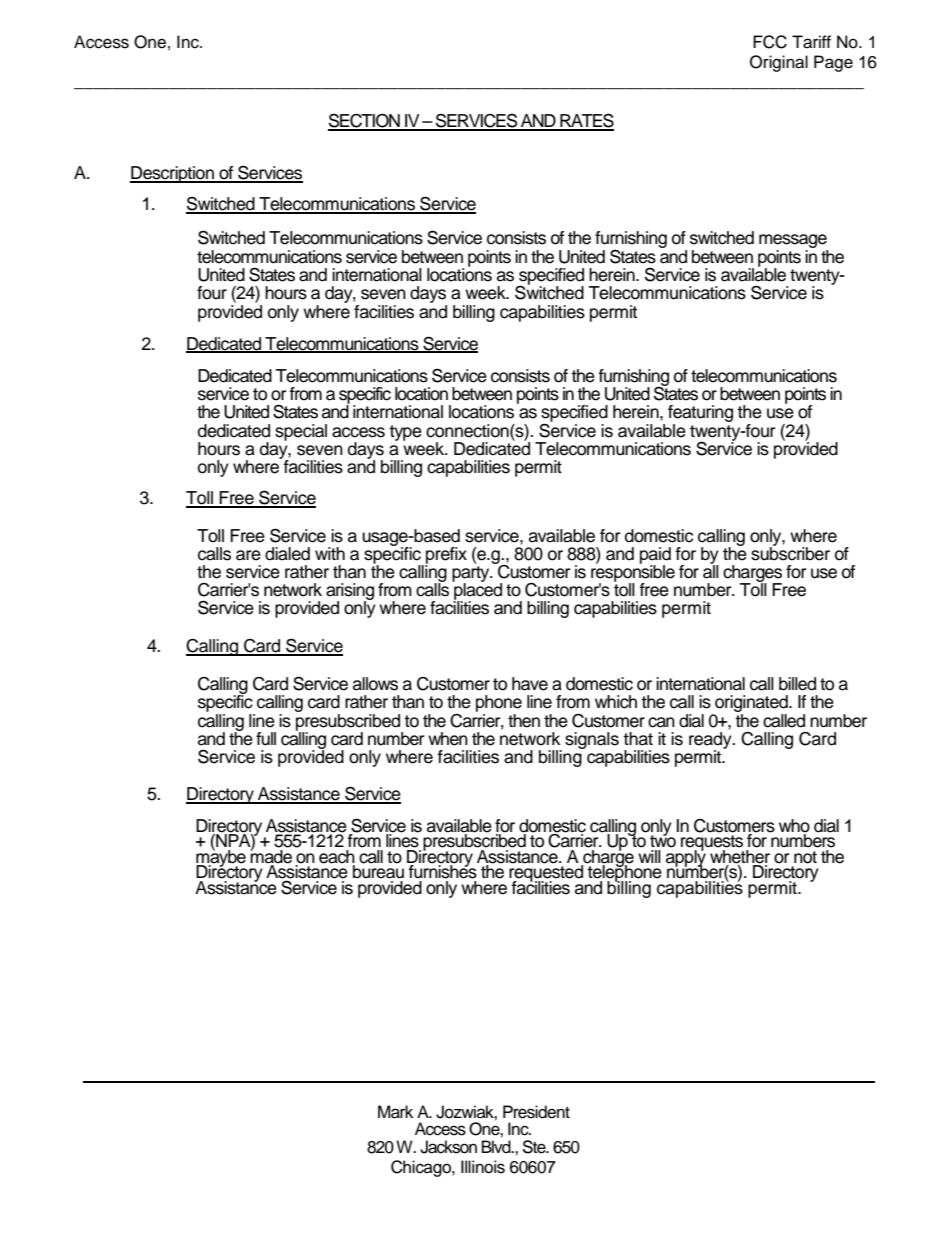 This screenshot has height=1233, width=952. I want to click on Original, so click(779, 63).
